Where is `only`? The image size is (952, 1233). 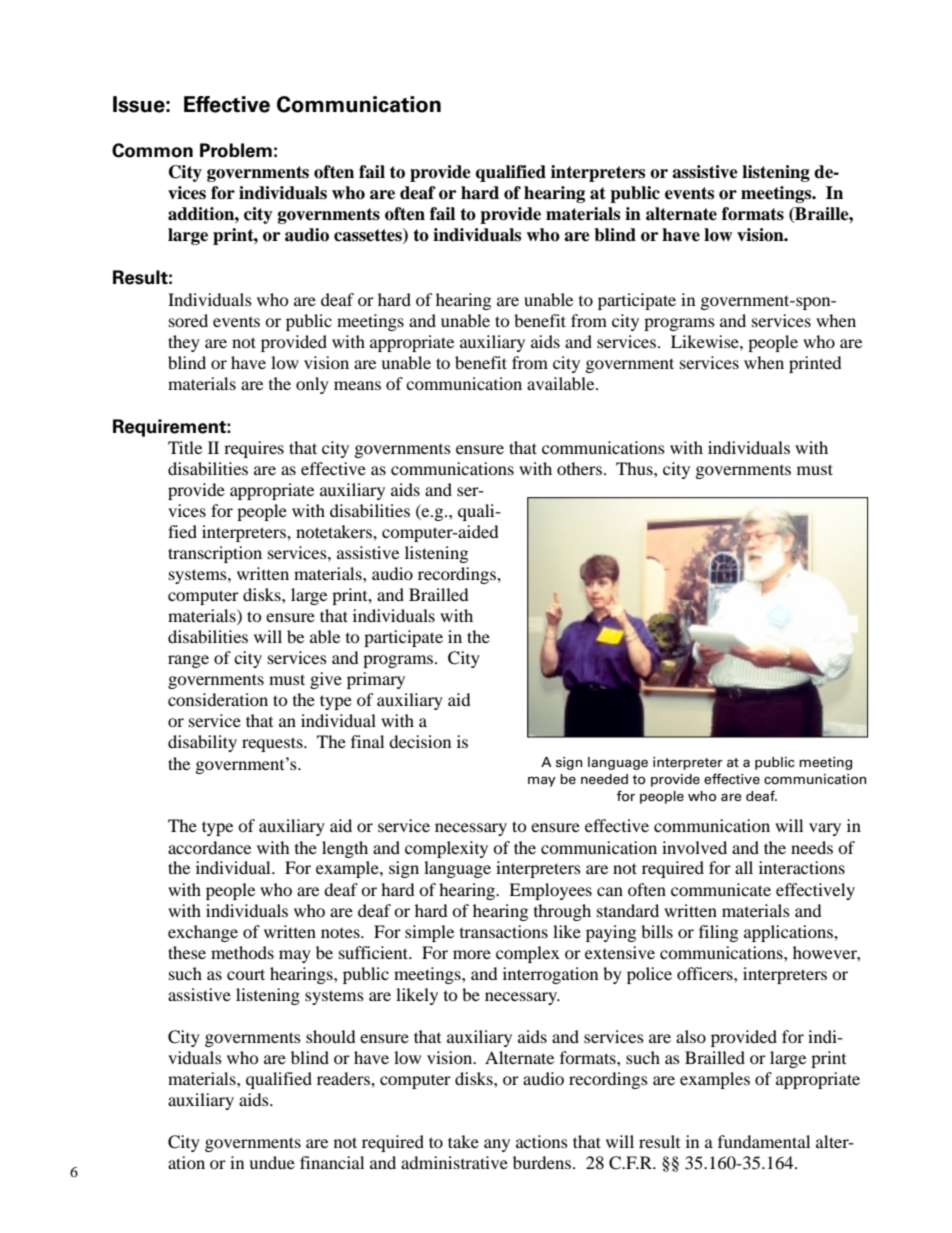 only is located at coordinates (312, 385).
